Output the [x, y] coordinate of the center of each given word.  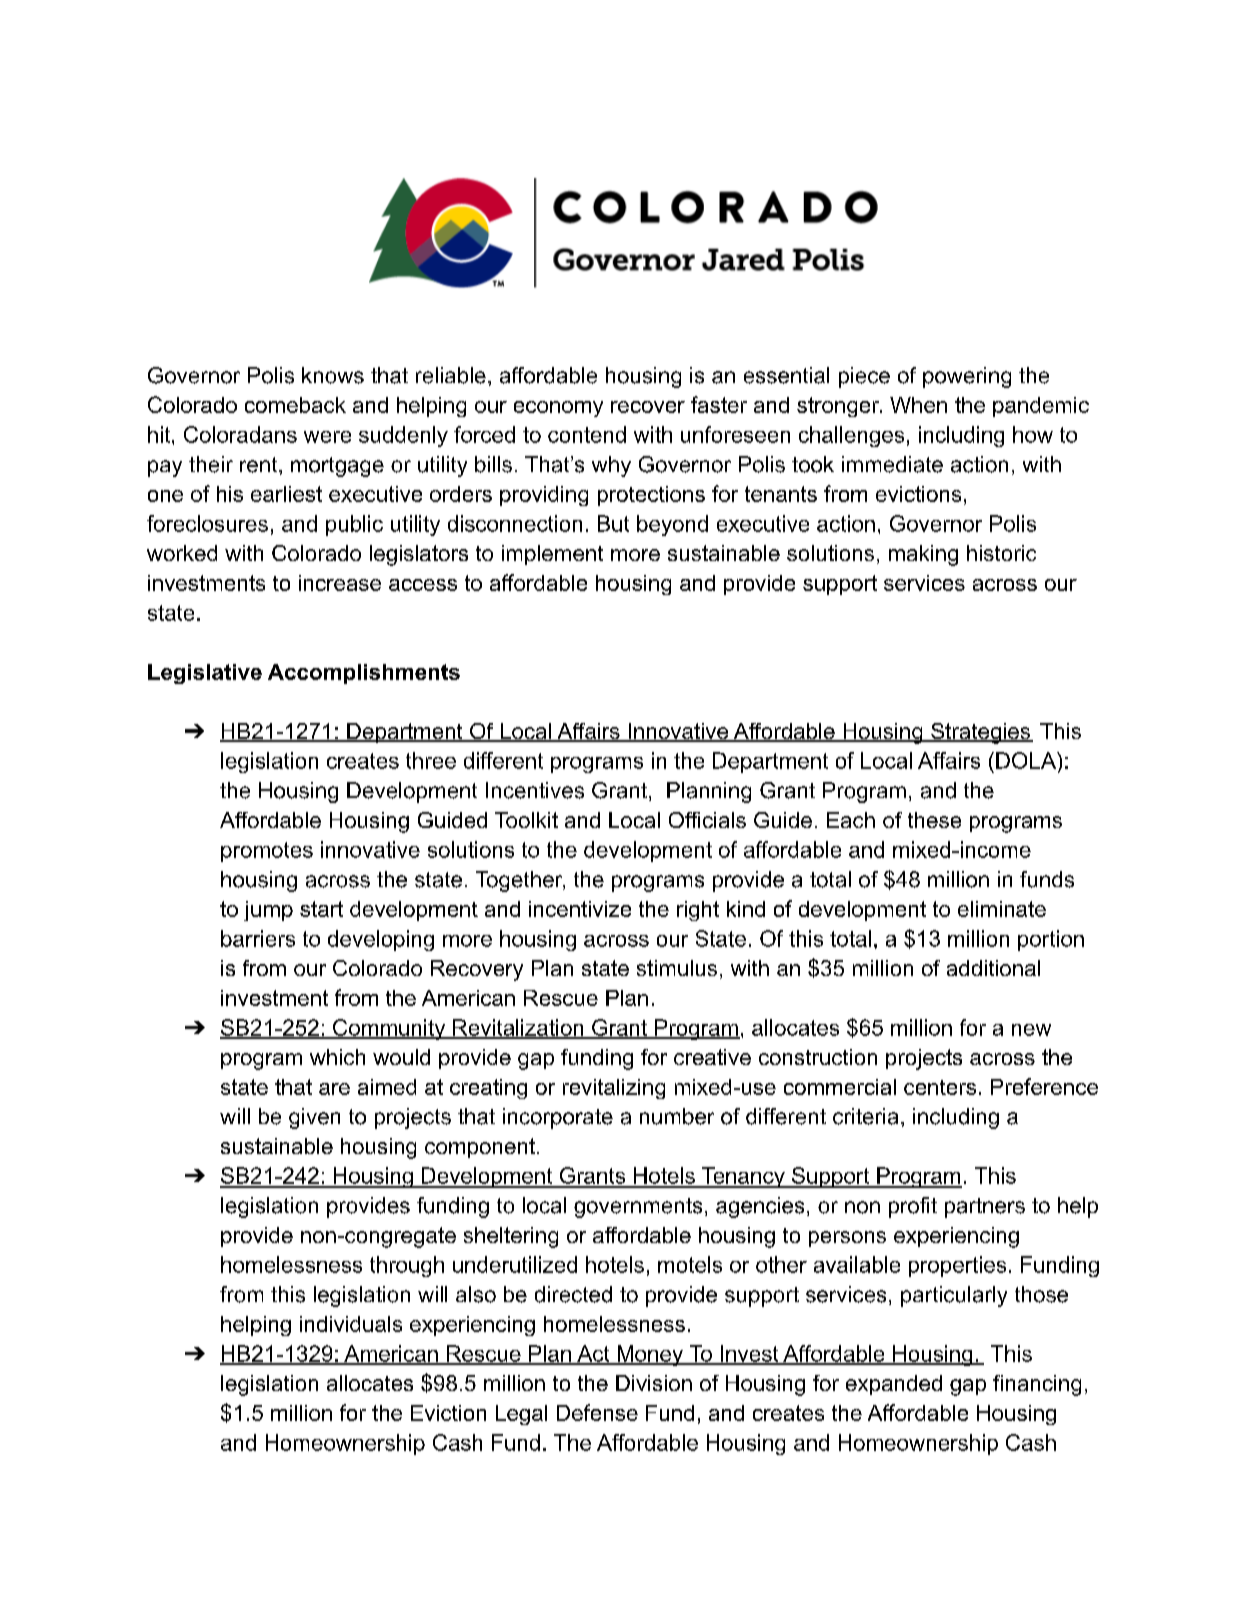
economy [558, 409]
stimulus [677, 968]
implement [552, 555]
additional [993, 968]
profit [913, 1207]
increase [340, 583]
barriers [258, 938]
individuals [351, 1324]
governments [638, 1208]
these [934, 820]
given [314, 1118]
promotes [267, 852]
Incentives [535, 790]
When [918, 405]
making [923, 555]
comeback [295, 405]
